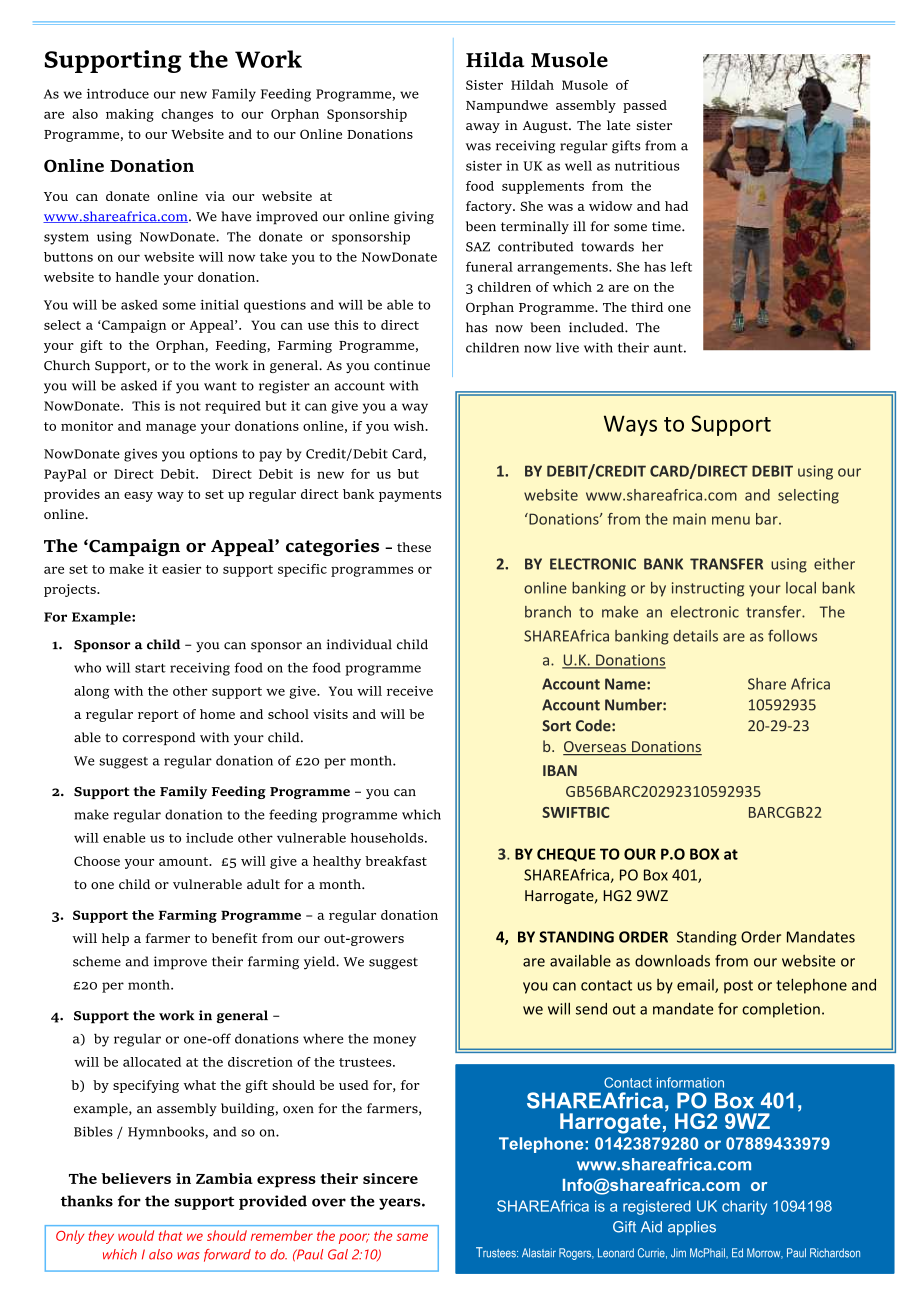  Describe the element at coordinates (630, 425) in the image. I see `Ways` at that location.
